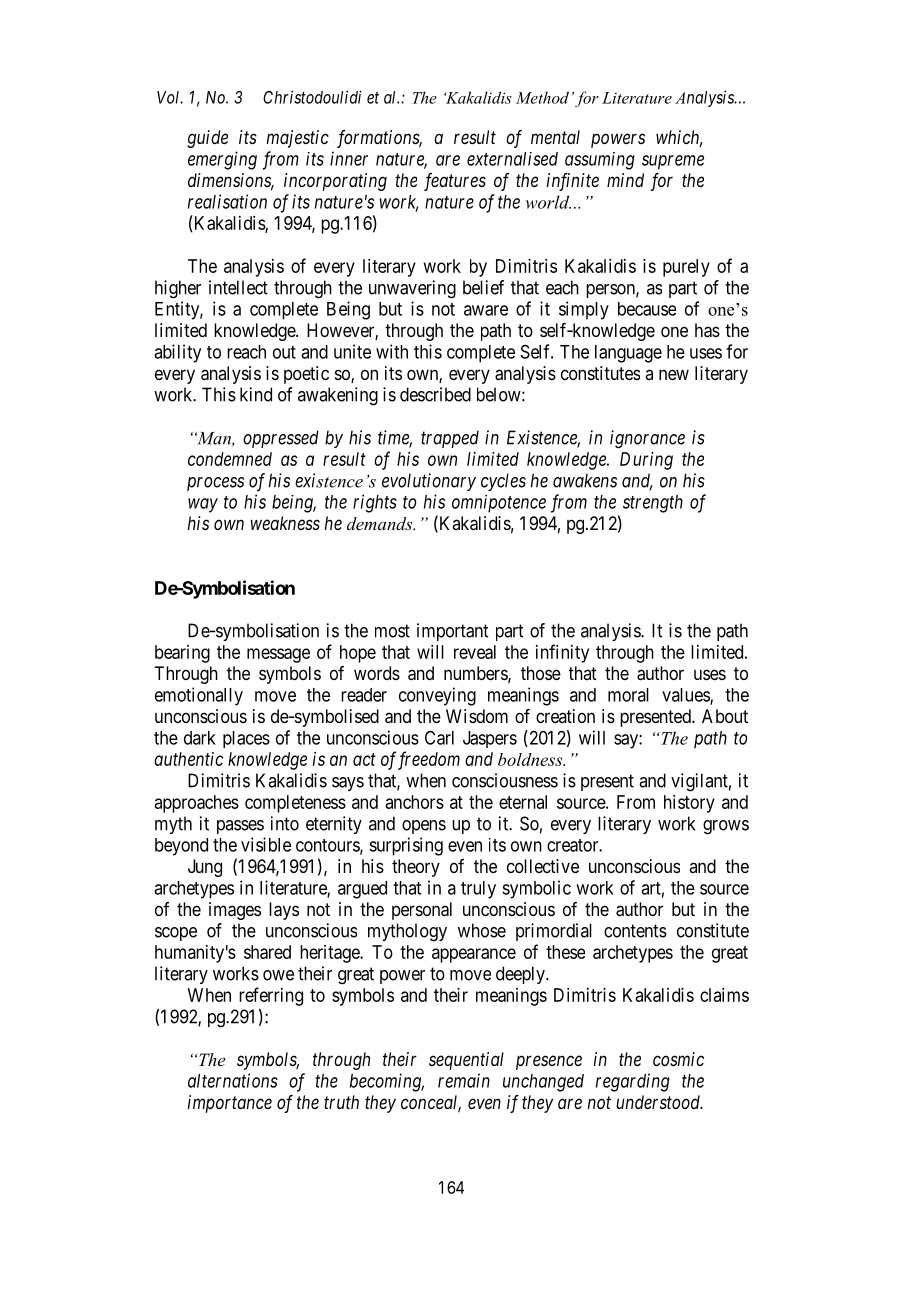  What do you see at coordinates (230, 1104) in the screenshot?
I see `importance` at bounding box center [230, 1104].
